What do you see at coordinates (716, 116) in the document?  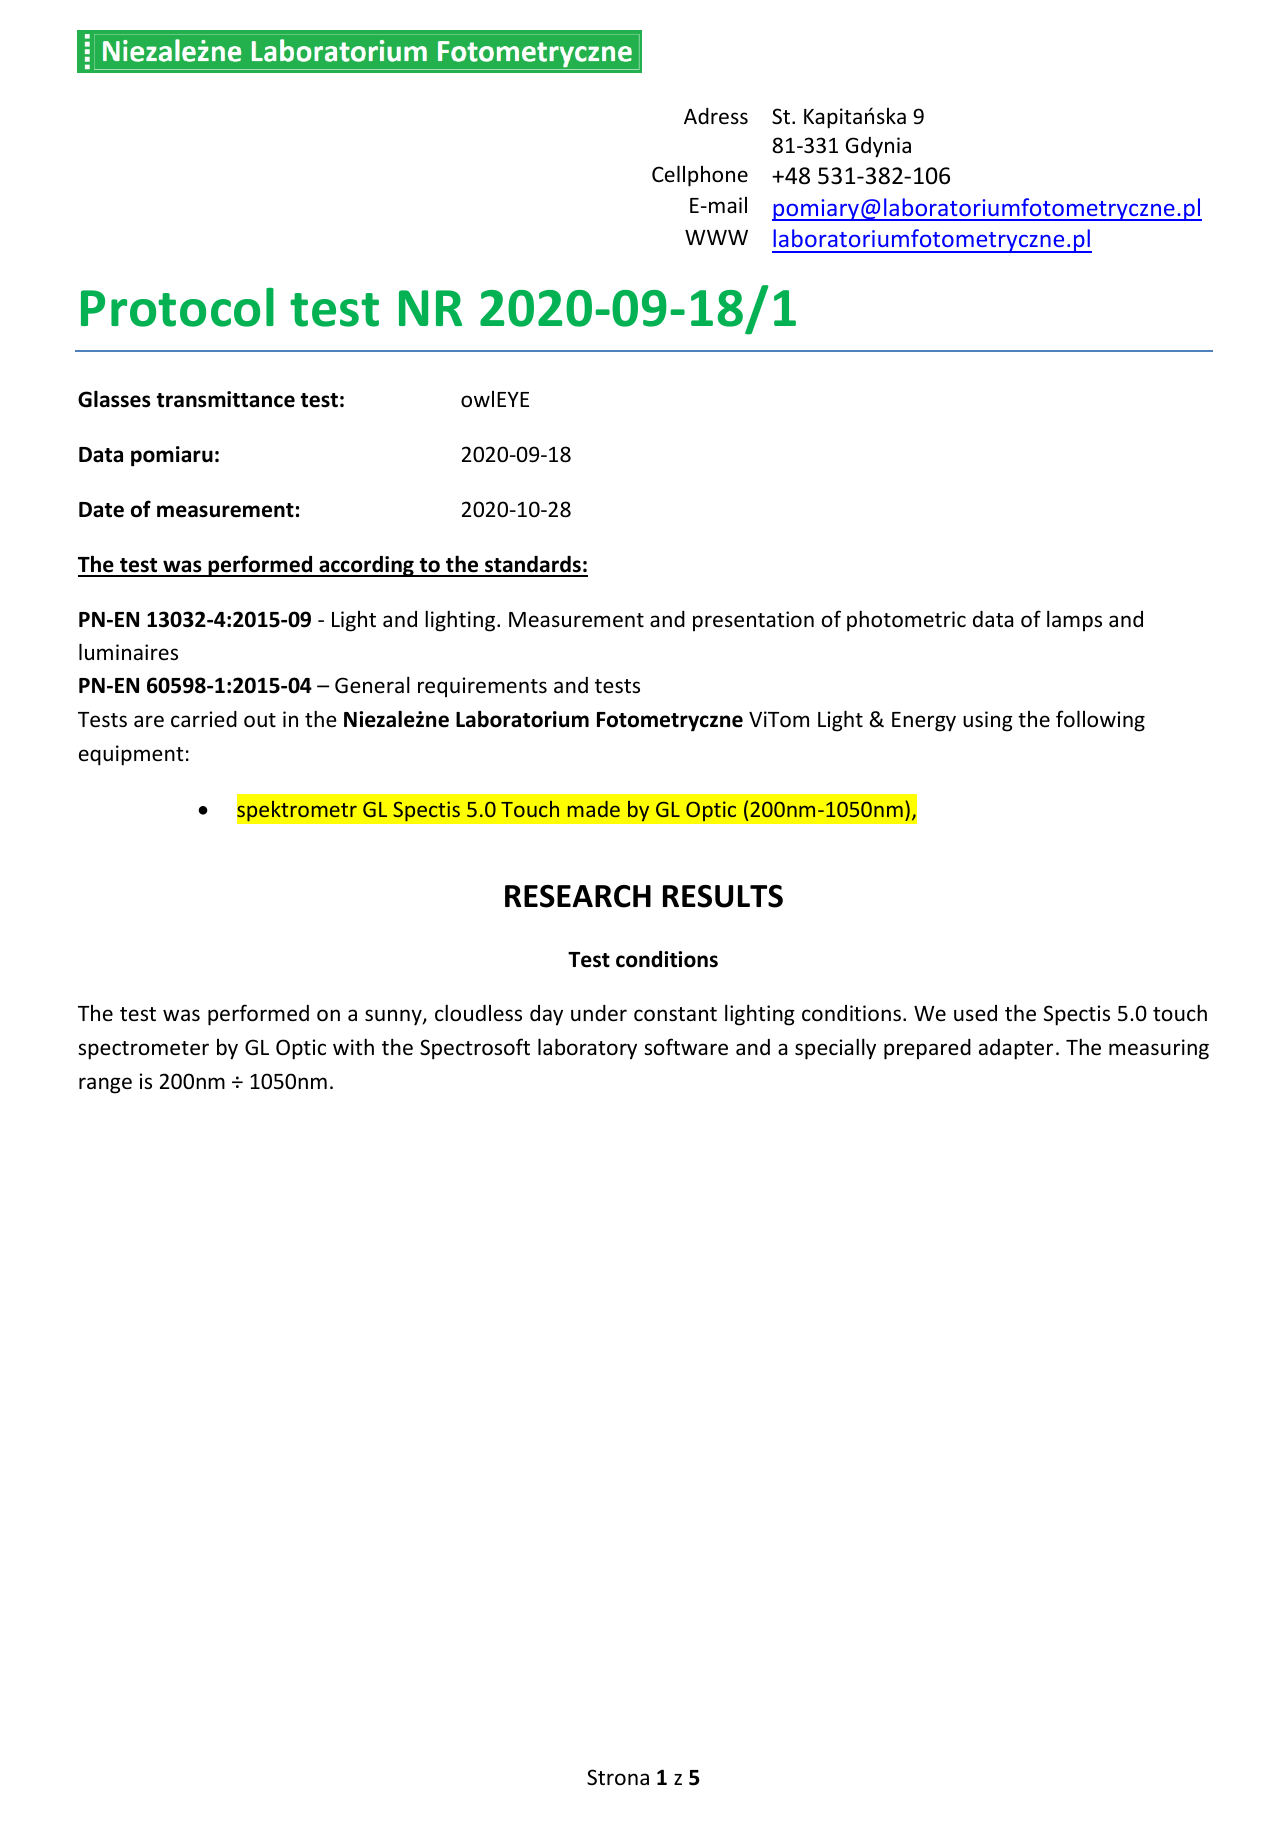 I see `Adress` at bounding box center [716, 116].
